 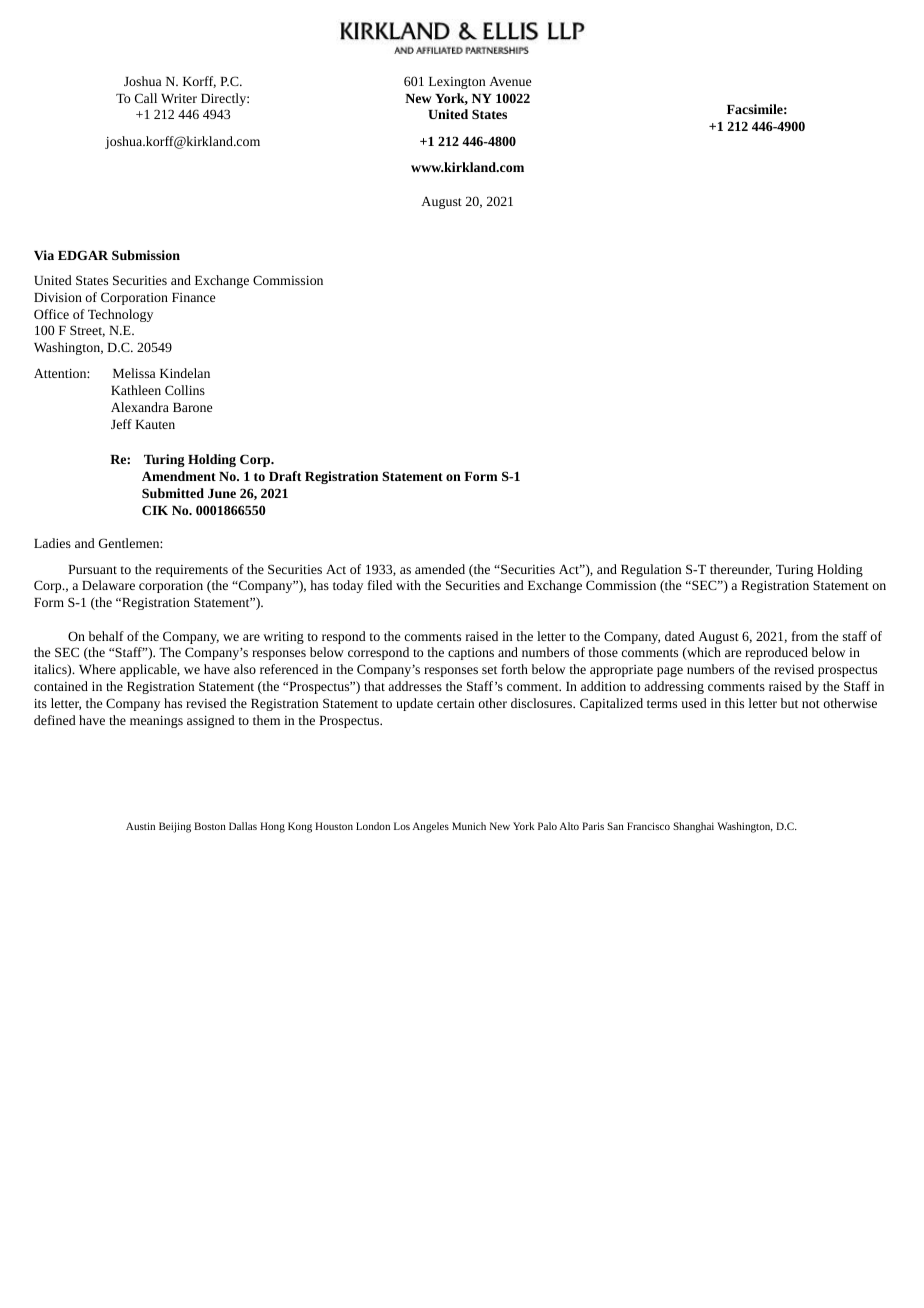 What do you see at coordinates (121, 424) in the document?
I see `Jeff` at bounding box center [121, 424].
